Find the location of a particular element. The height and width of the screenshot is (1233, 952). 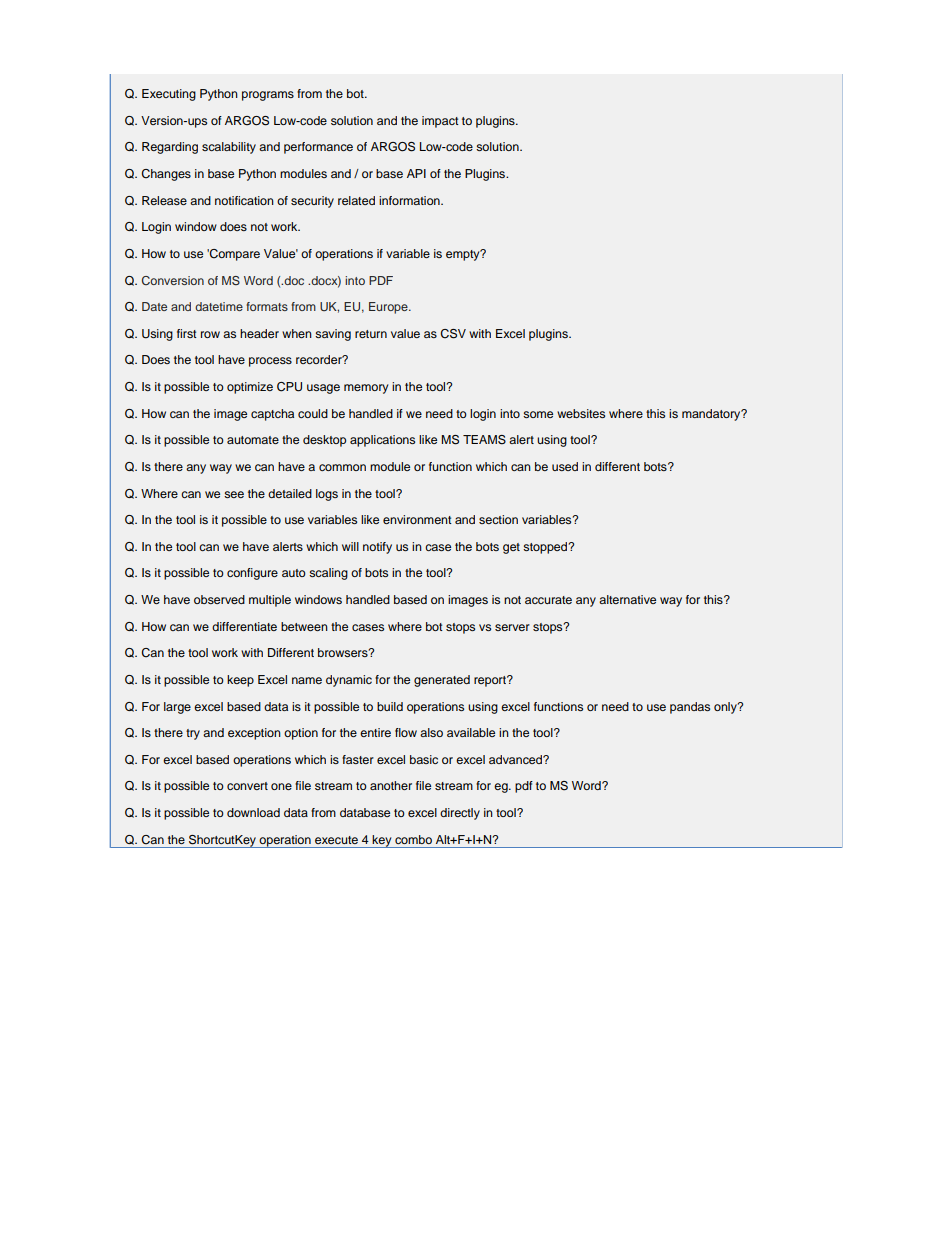

CSV is located at coordinates (453, 334).
